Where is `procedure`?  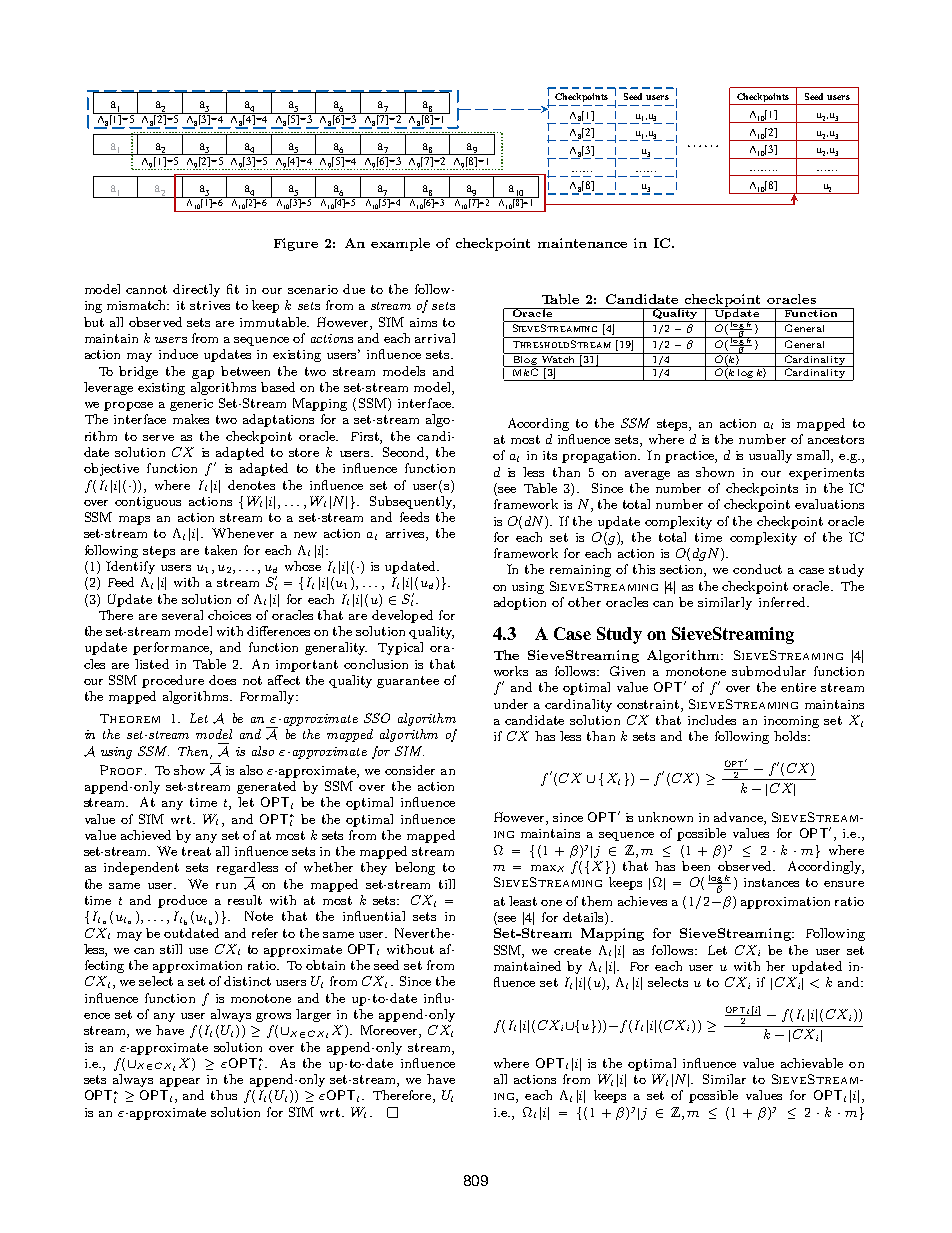 procedure is located at coordinates (173, 681).
